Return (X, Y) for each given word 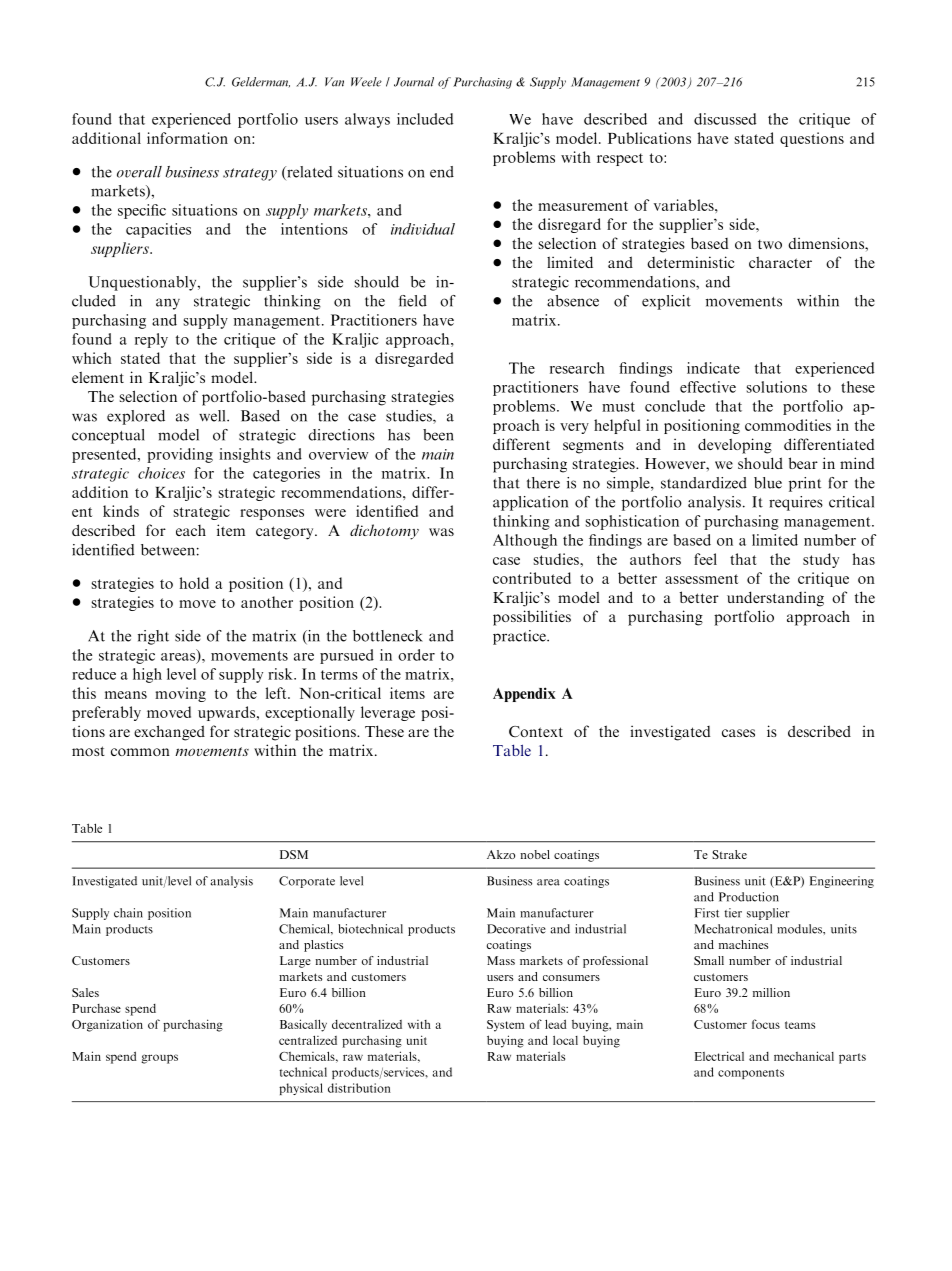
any (168, 304)
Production (749, 897)
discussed (725, 119)
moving (180, 694)
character (780, 262)
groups (159, 1059)
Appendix (524, 694)
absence (573, 301)
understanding (775, 599)
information (187, 138)
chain (128, 913)
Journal (414, 82)
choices (161, 473)
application (530, 503)
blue (768, 483)
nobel (535, 854)
